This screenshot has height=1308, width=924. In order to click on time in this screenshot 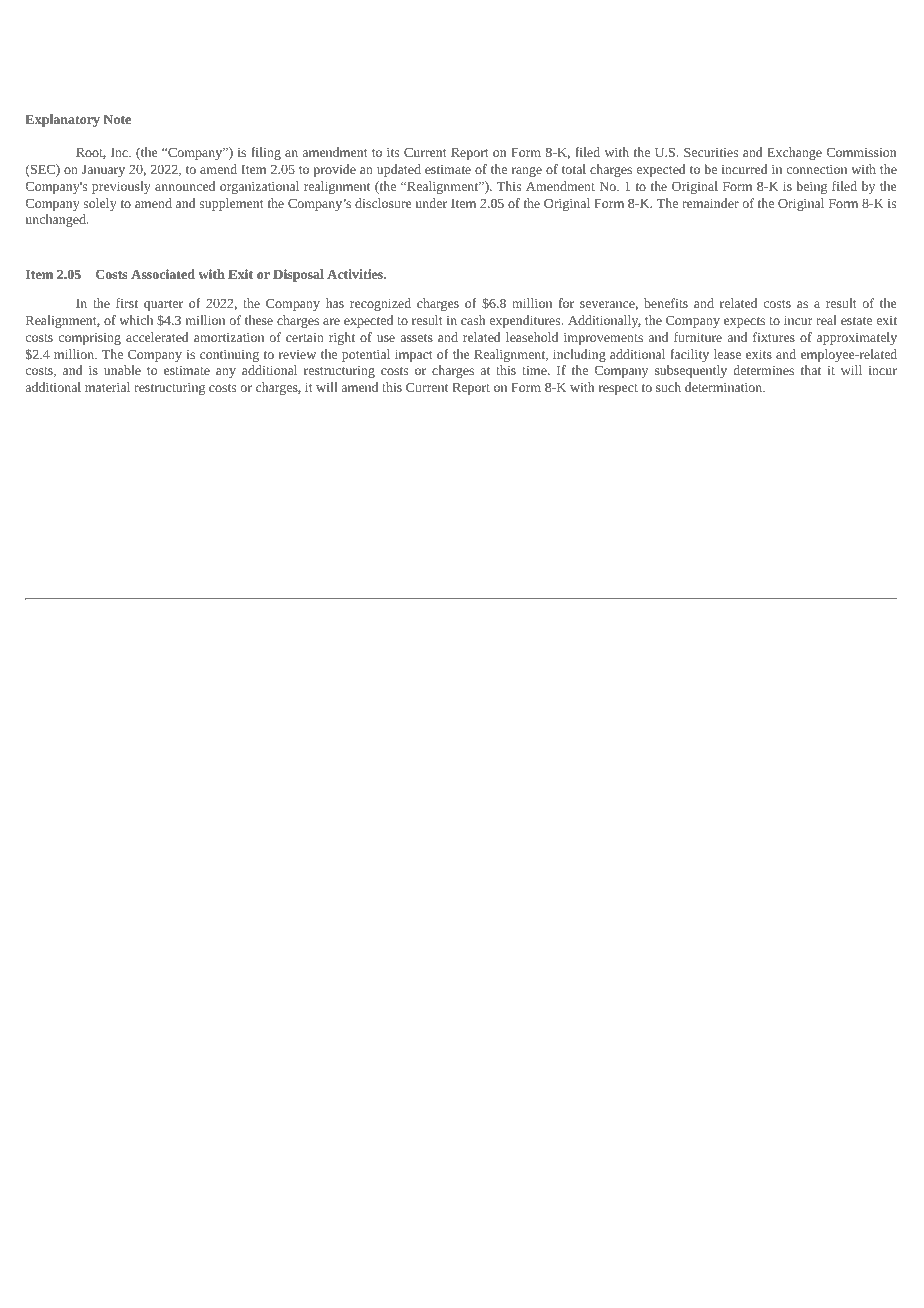, I will do `click(535, 370)`.
